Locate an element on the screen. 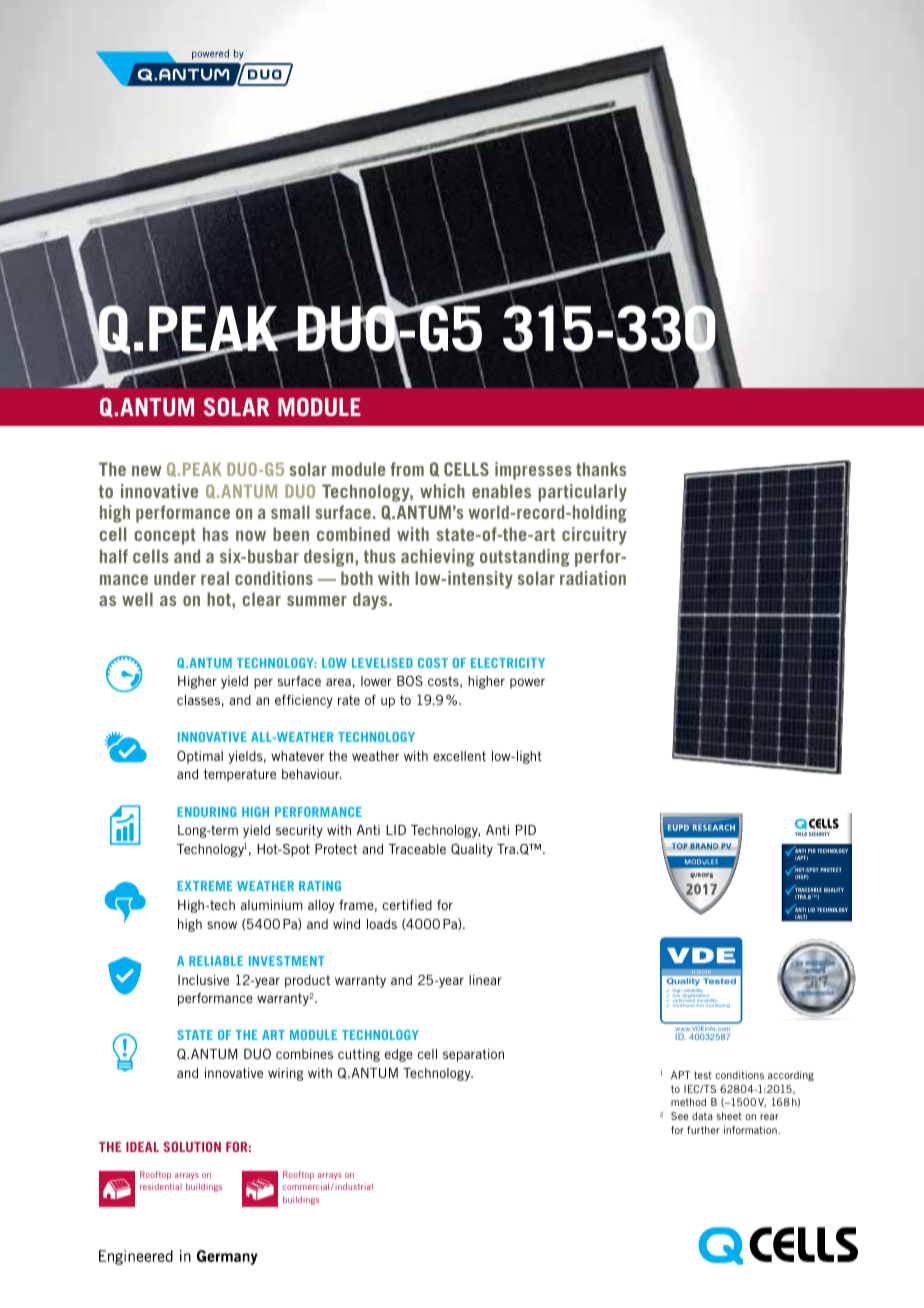 The height and width of the screenshot is (1308, 924). SOLUTION is located at coordinates (192, 1147).
